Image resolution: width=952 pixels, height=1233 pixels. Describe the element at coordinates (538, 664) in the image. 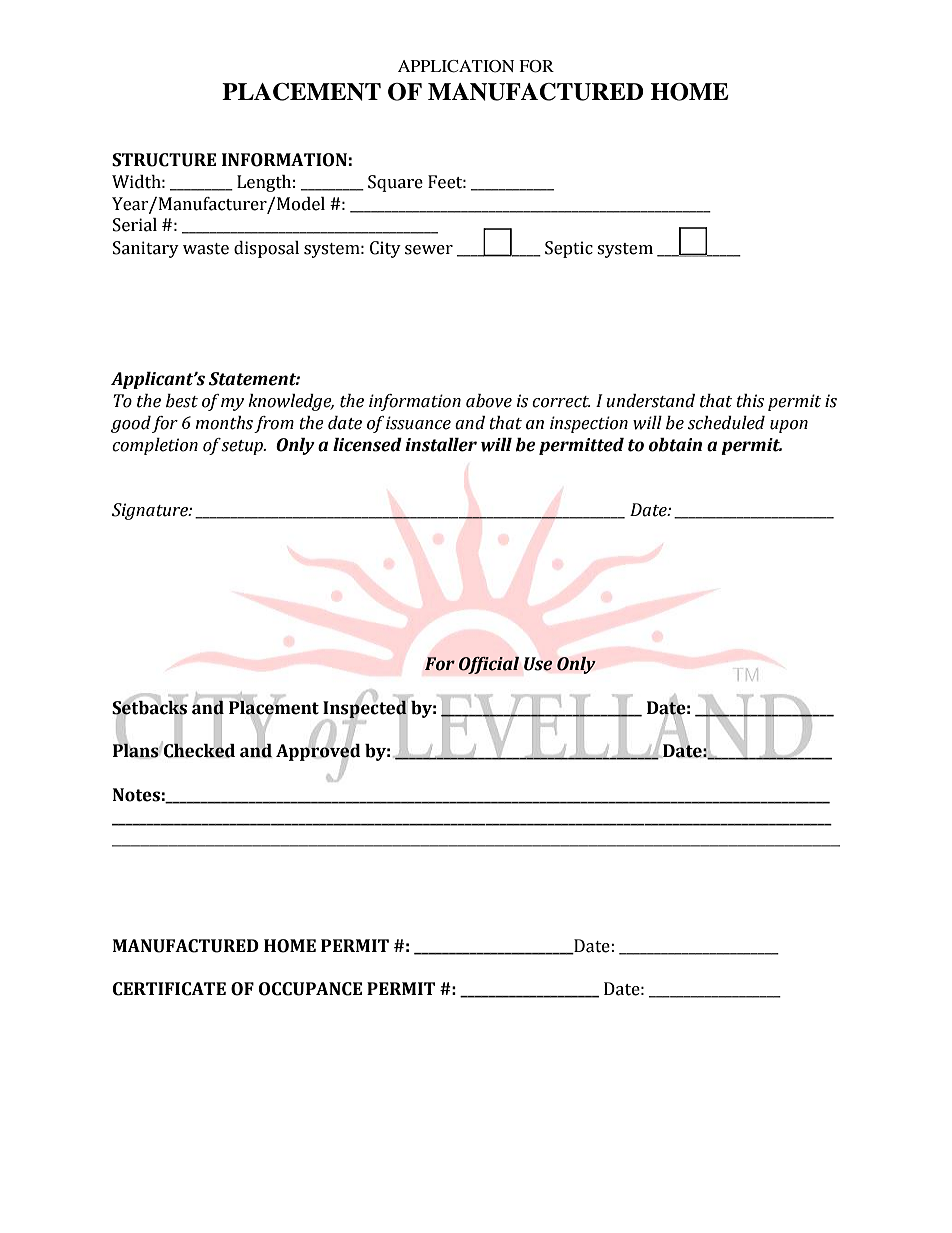

I see `Use` at that location.
